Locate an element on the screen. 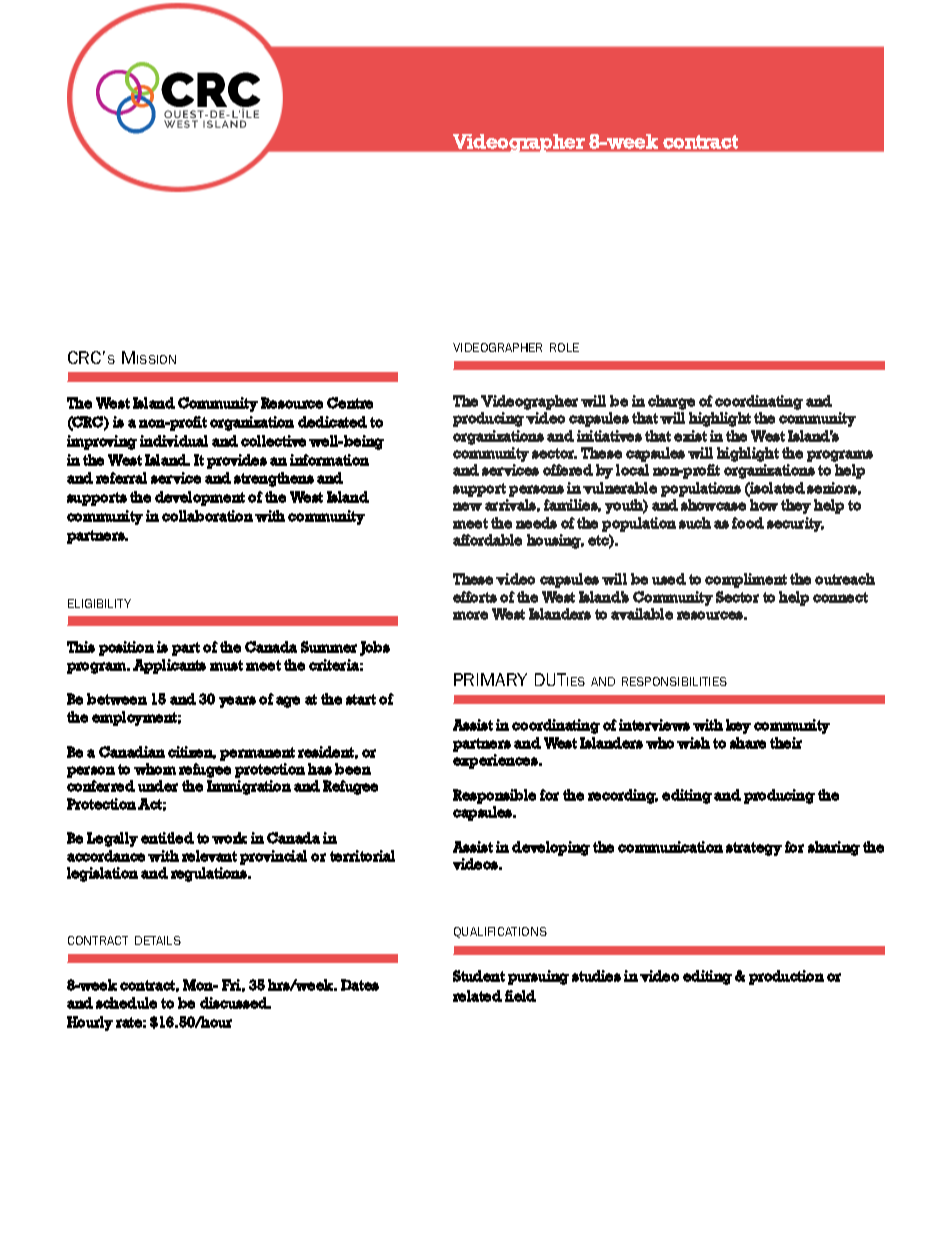  RESPONSIBILITIES is located at coordinates (674, 681).
